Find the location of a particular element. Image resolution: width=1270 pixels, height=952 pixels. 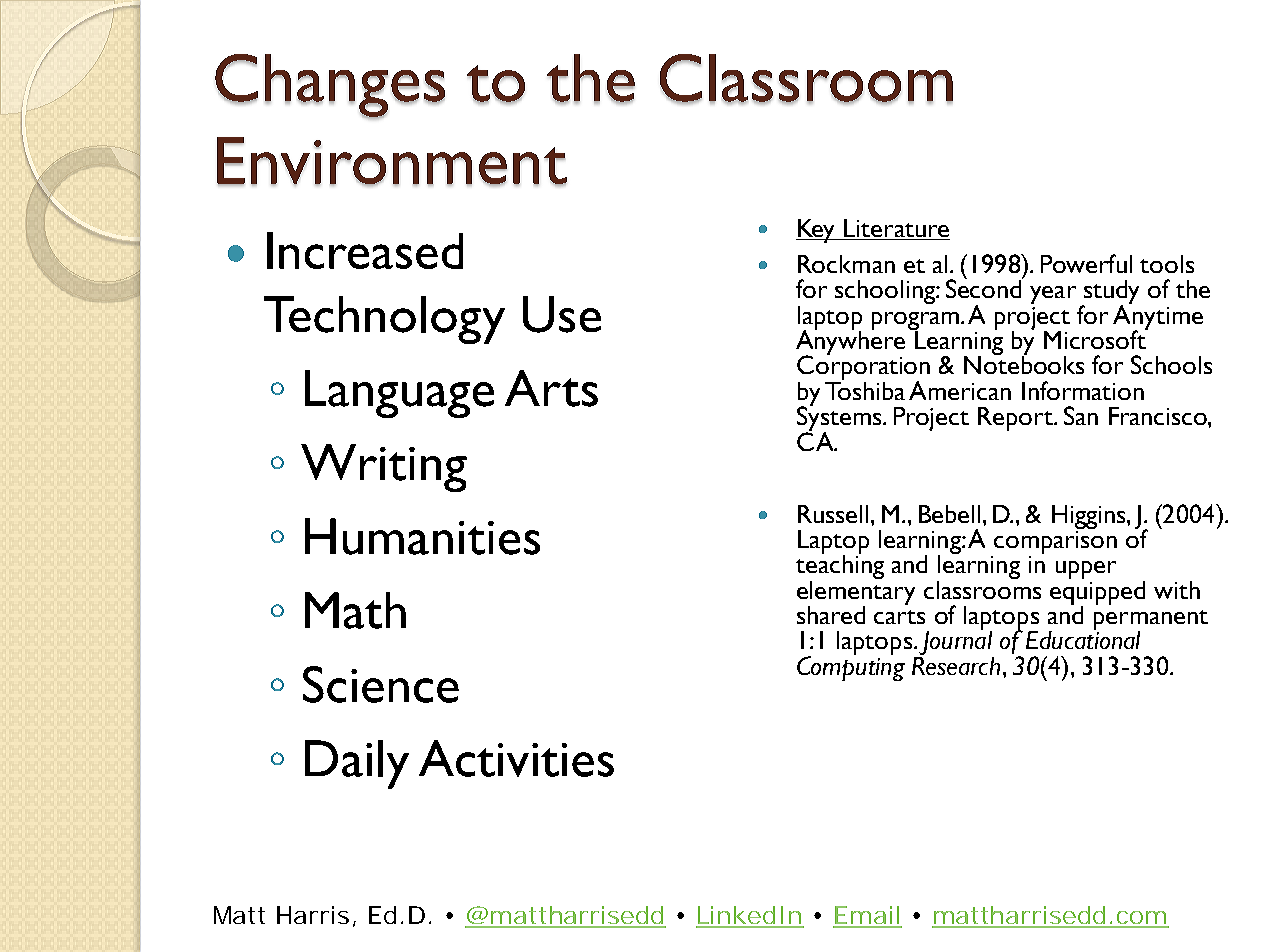

Research is located at coordinates (956, 664).
